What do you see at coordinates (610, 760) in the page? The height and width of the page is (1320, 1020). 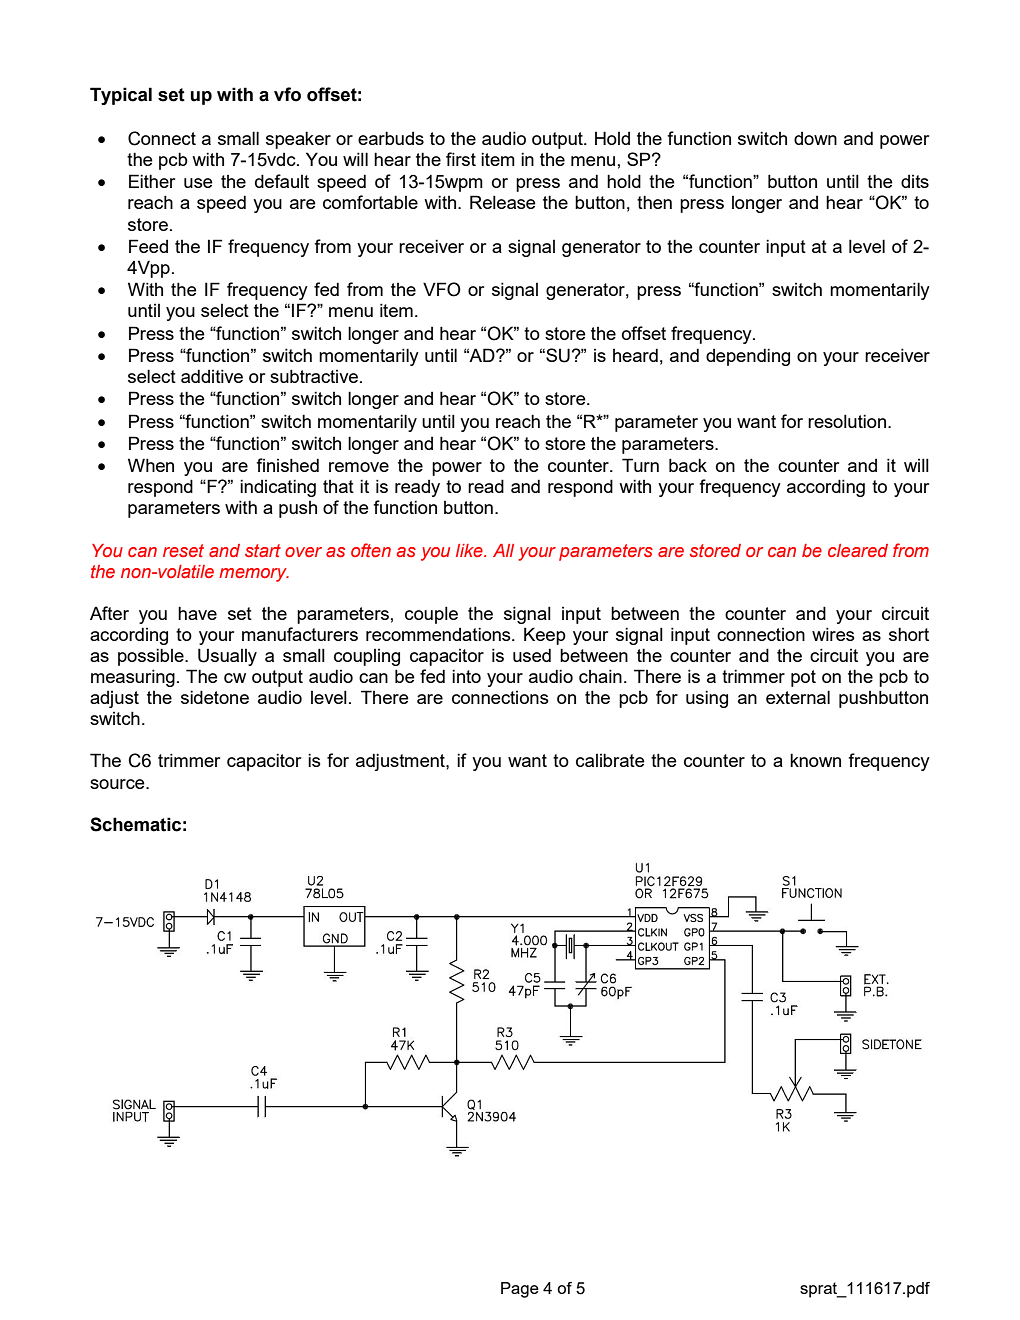 I see `calibrate` at bounding box center [610, 760].
